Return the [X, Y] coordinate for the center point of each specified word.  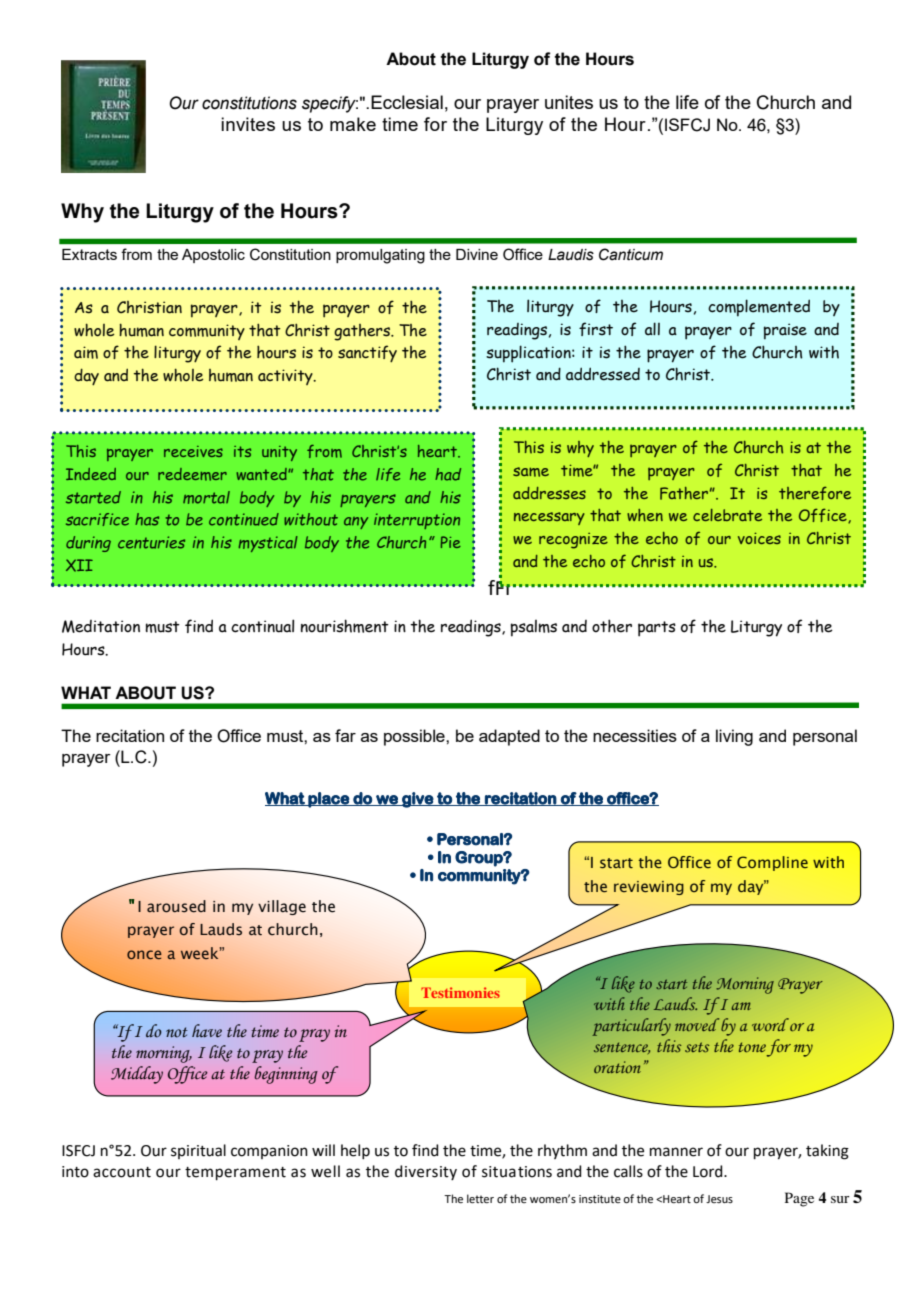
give [417, 800]
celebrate [727, 515]
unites [569, 102]
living [734, 737]
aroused [176, 906]
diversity [426, 1172]
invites [248, 124]
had [448, 474]
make [353, 124]
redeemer [192, 474]
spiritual [198, 1151]
